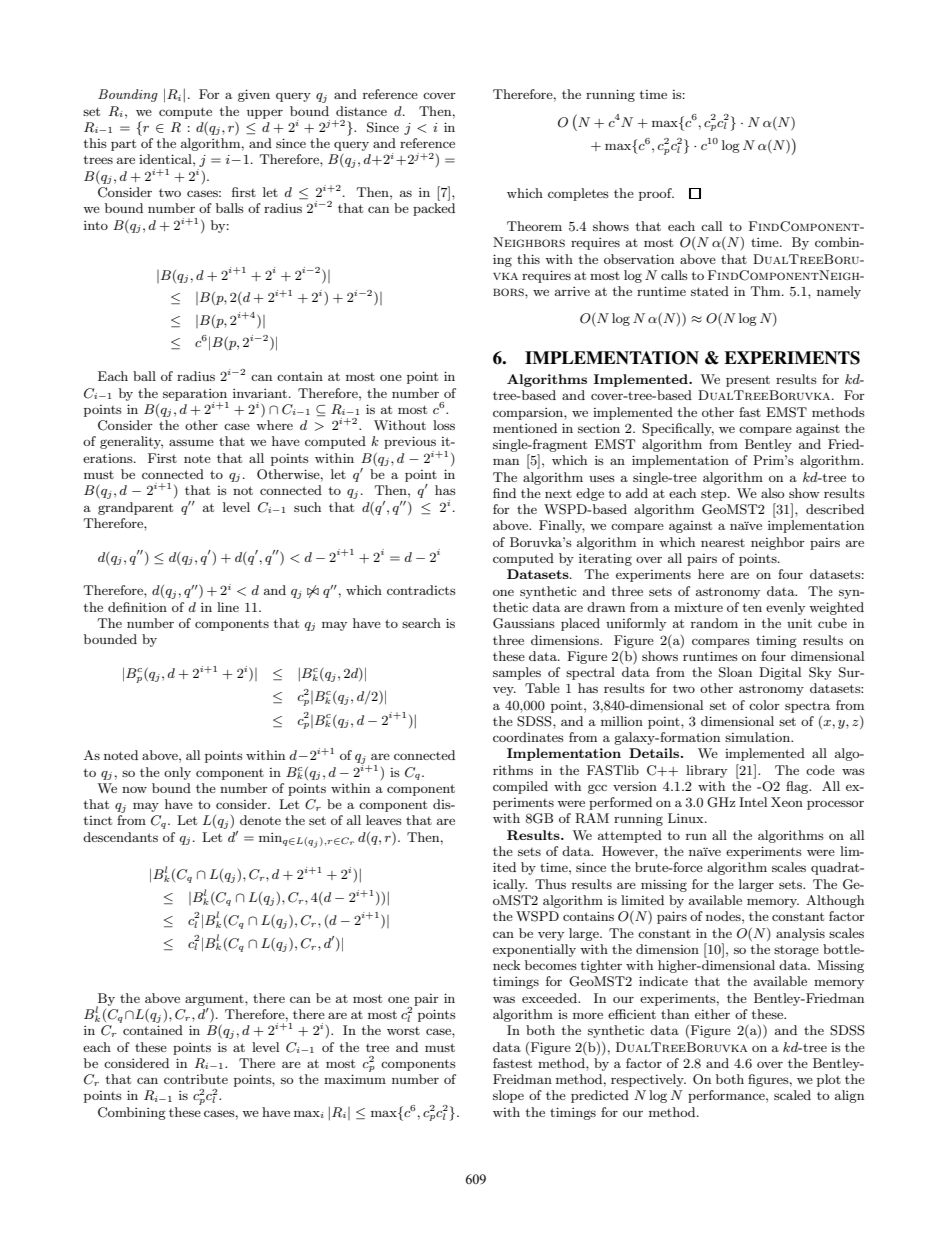 The width and height of the image is (952, 1233). I want to click on line, so click(228, 607).
